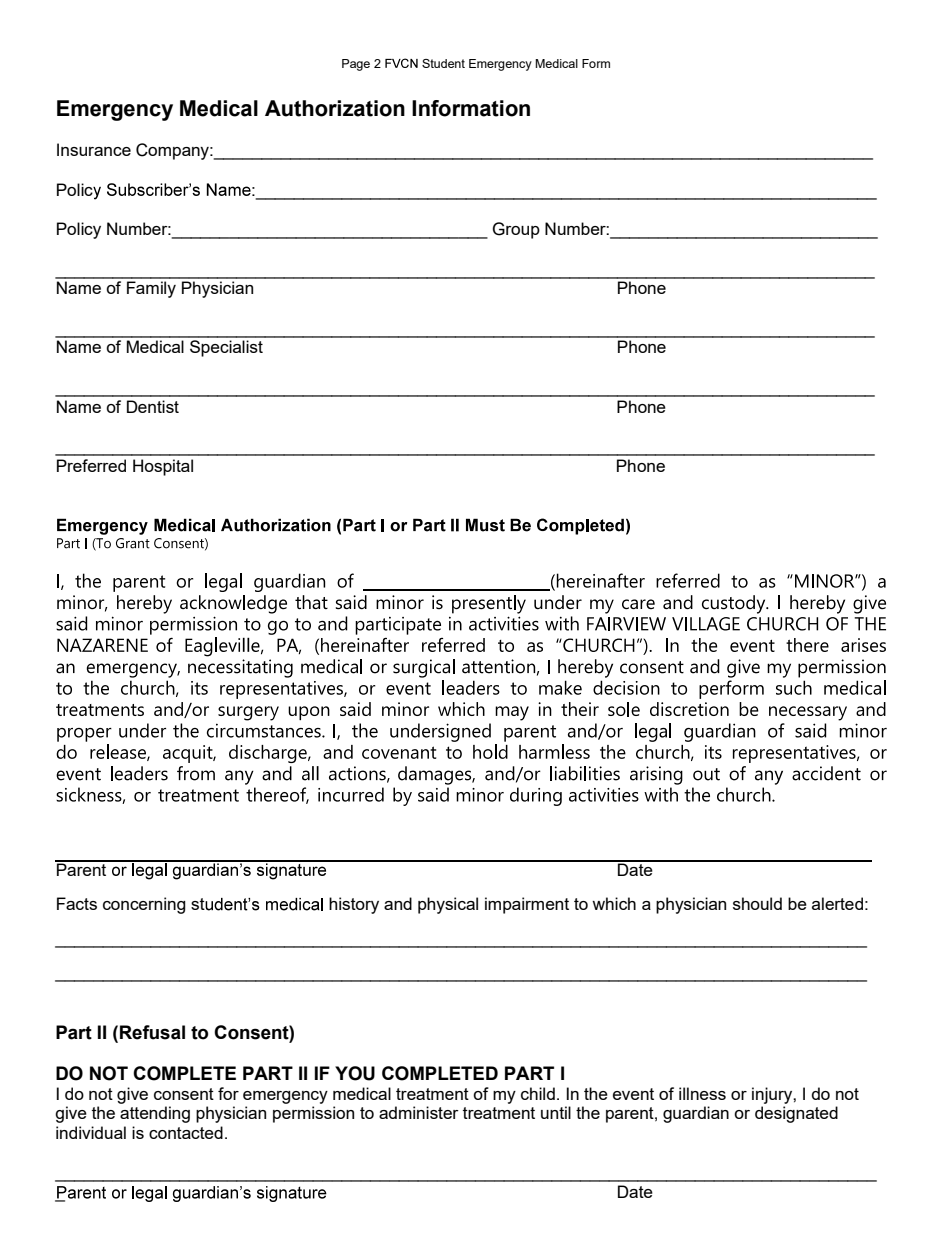 The image size is (952, 1233). Describe the element at coordinates (155, 1114) in the image. I see `attending` at that location.
